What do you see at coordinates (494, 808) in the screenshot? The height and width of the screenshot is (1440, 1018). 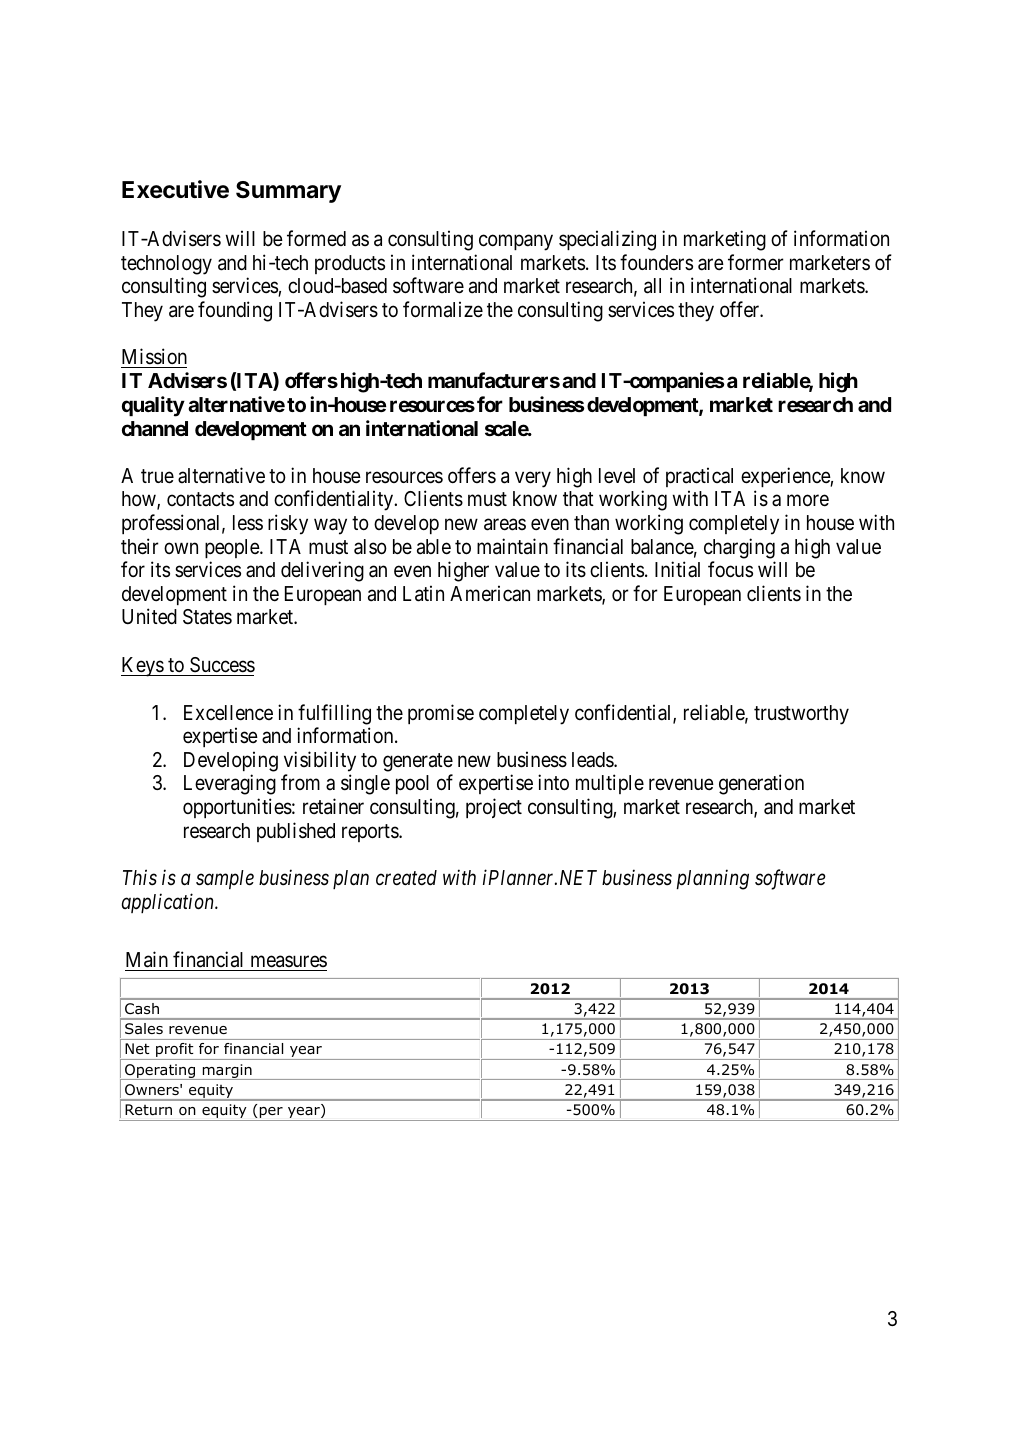 I see `project` at bounding box center [494, 808].
